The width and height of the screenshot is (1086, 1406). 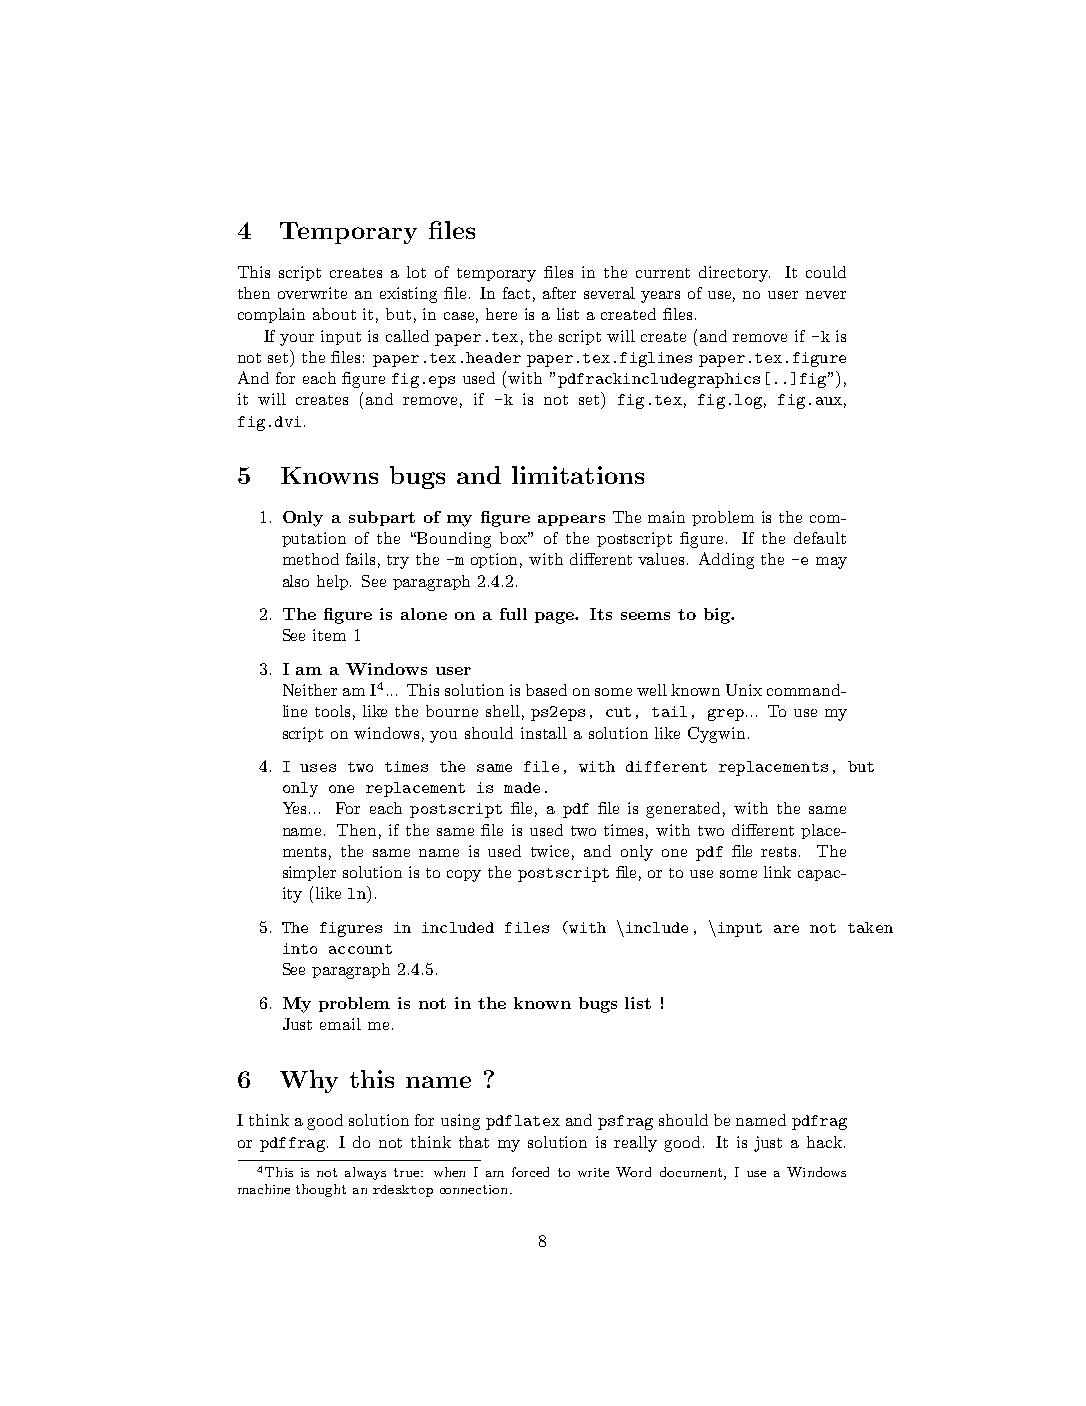 What do you see at coordinates (544, 733) in the screenshot?
I see `install` at bounding box center [544, 733].
